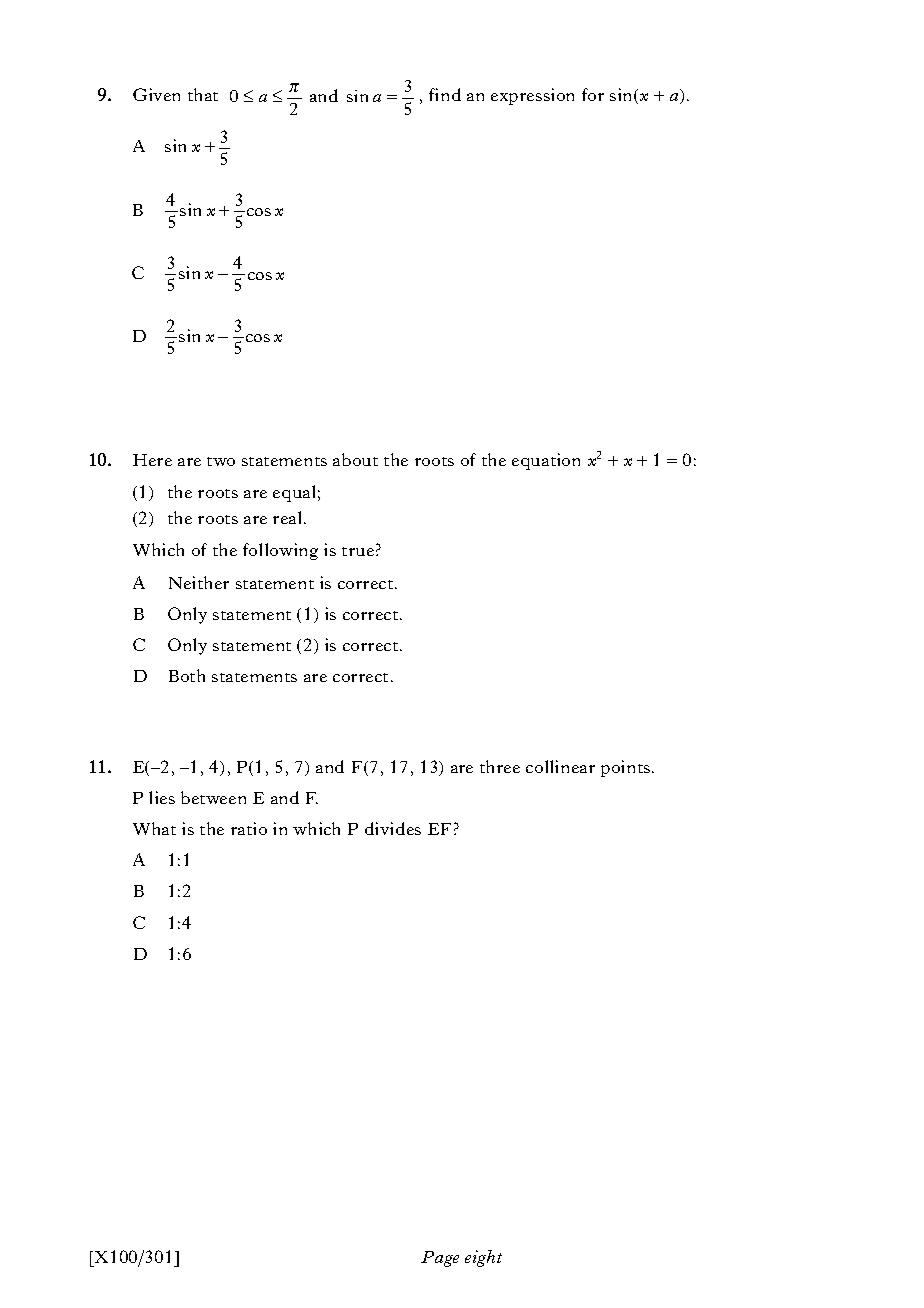 The image size is (924, 1308). What do you see at coordinates (203, 94) in the screenshot?
I see `that` at bounding box center [203, 94].
